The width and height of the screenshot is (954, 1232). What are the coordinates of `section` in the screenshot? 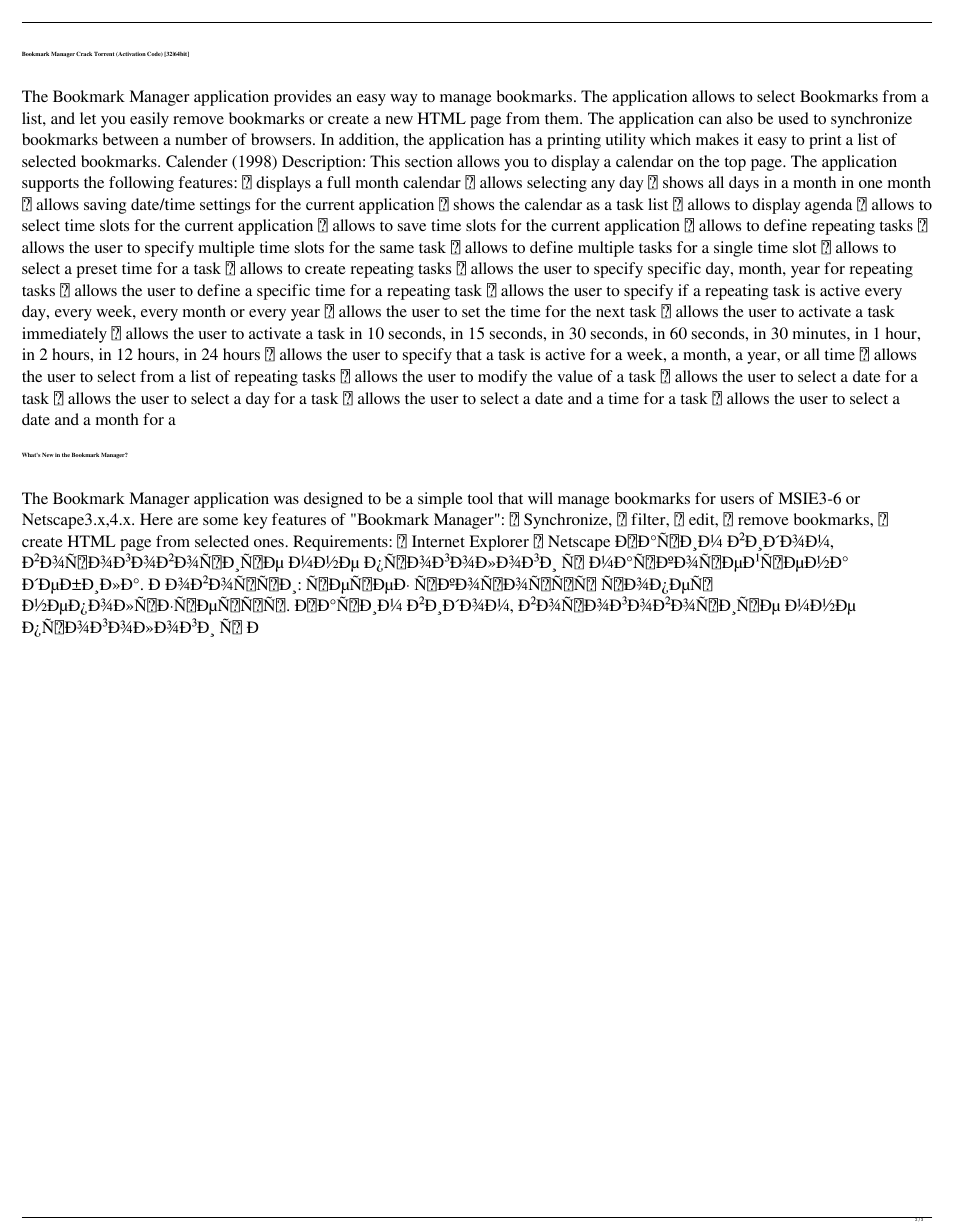 It's located at (429, 161).
